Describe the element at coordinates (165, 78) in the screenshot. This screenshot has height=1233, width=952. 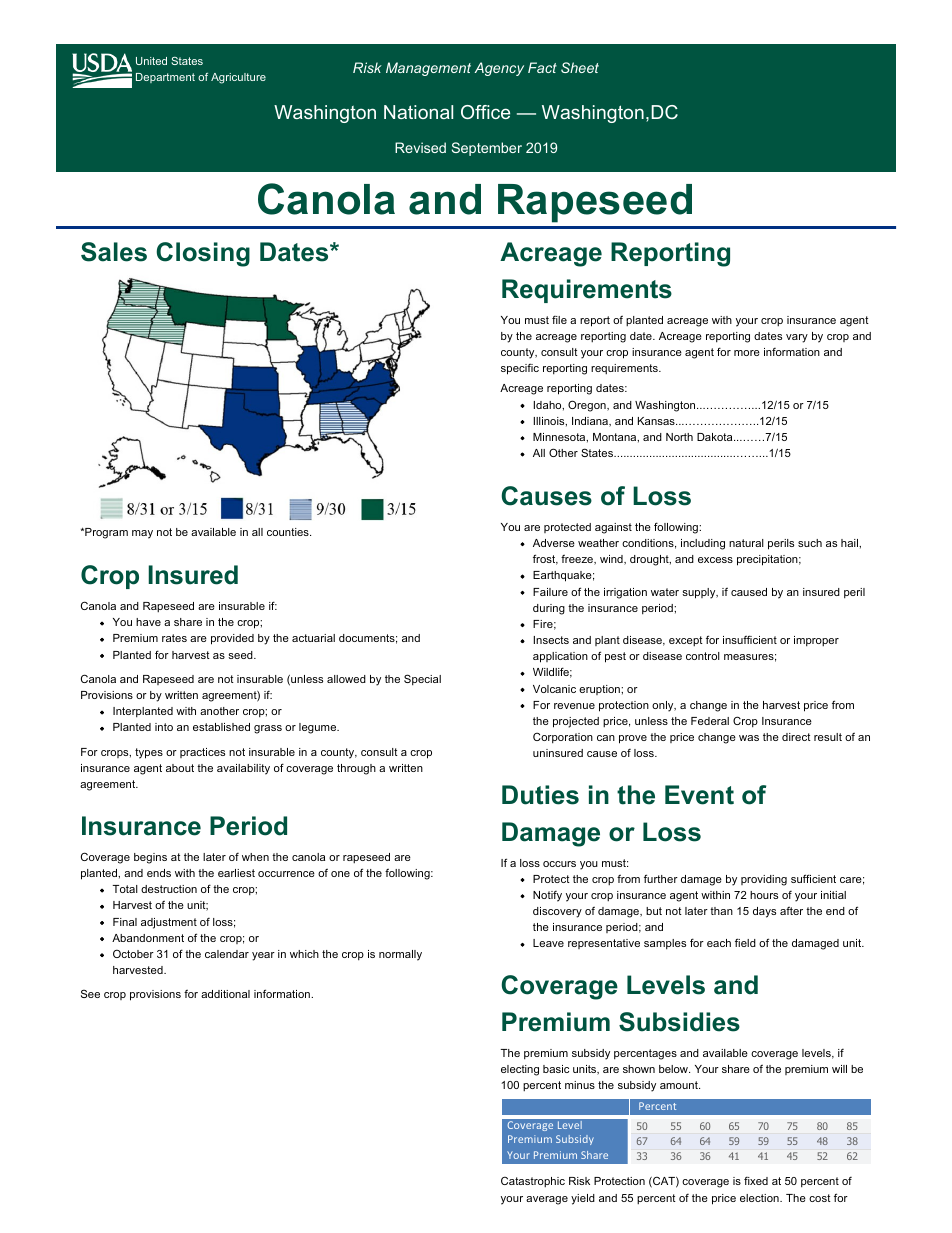
I see `Department` at that location.
